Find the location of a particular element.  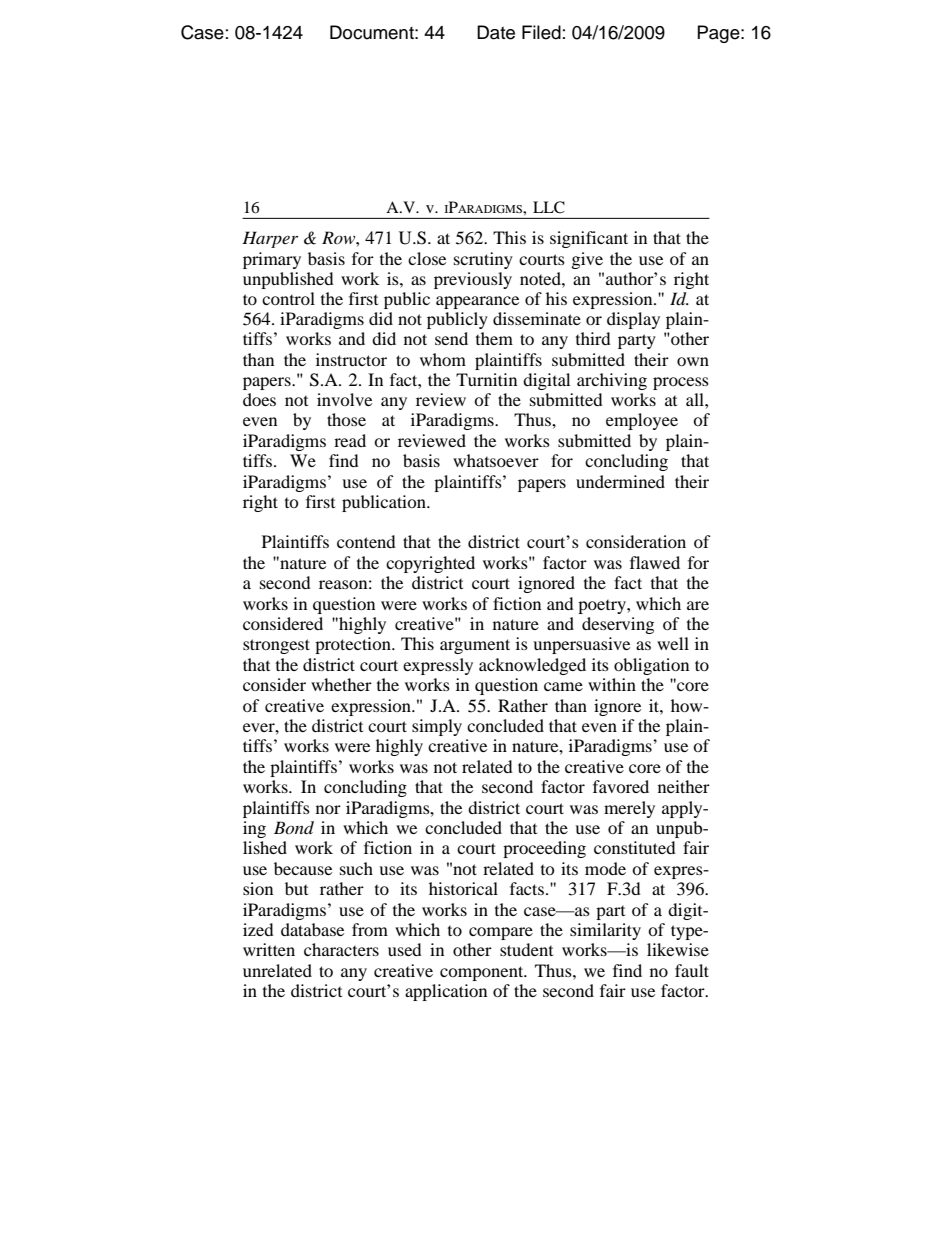

from is located at coordinates (370, 929).
